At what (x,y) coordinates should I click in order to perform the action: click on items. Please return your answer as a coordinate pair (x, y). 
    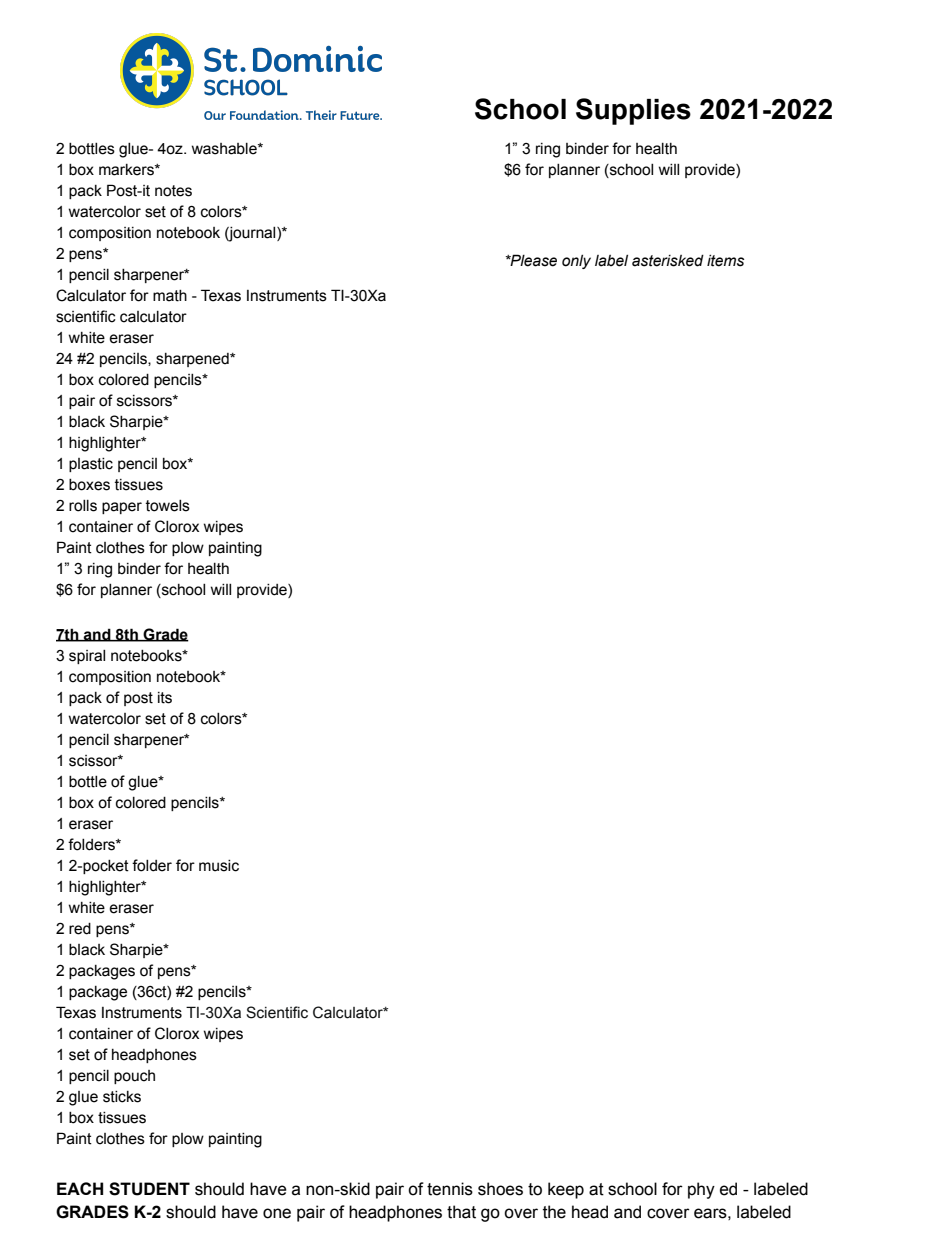
    Looking at the image, I should click on (725, 261).
